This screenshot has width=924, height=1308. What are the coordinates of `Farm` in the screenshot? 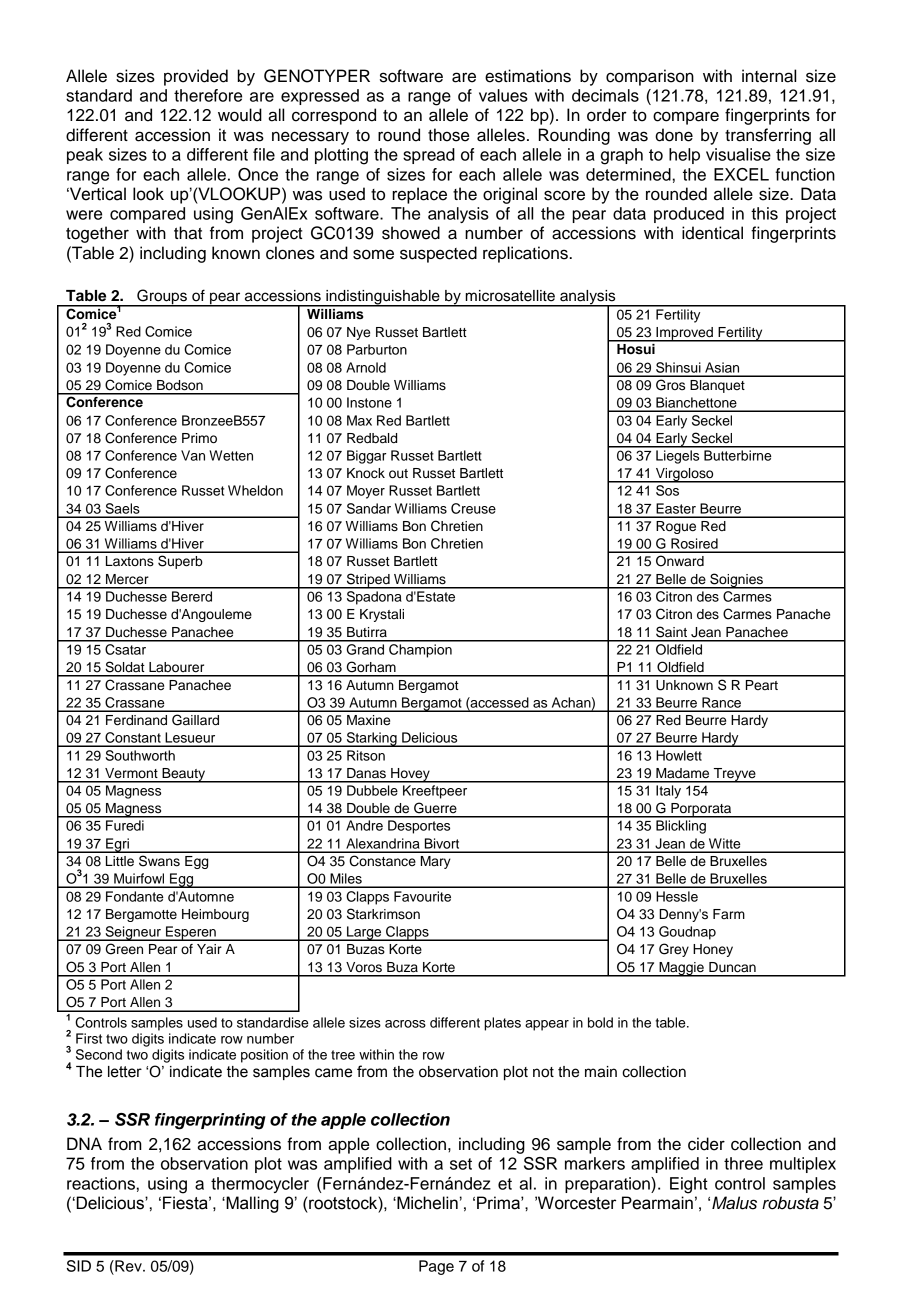 It's located at (729, 914).
